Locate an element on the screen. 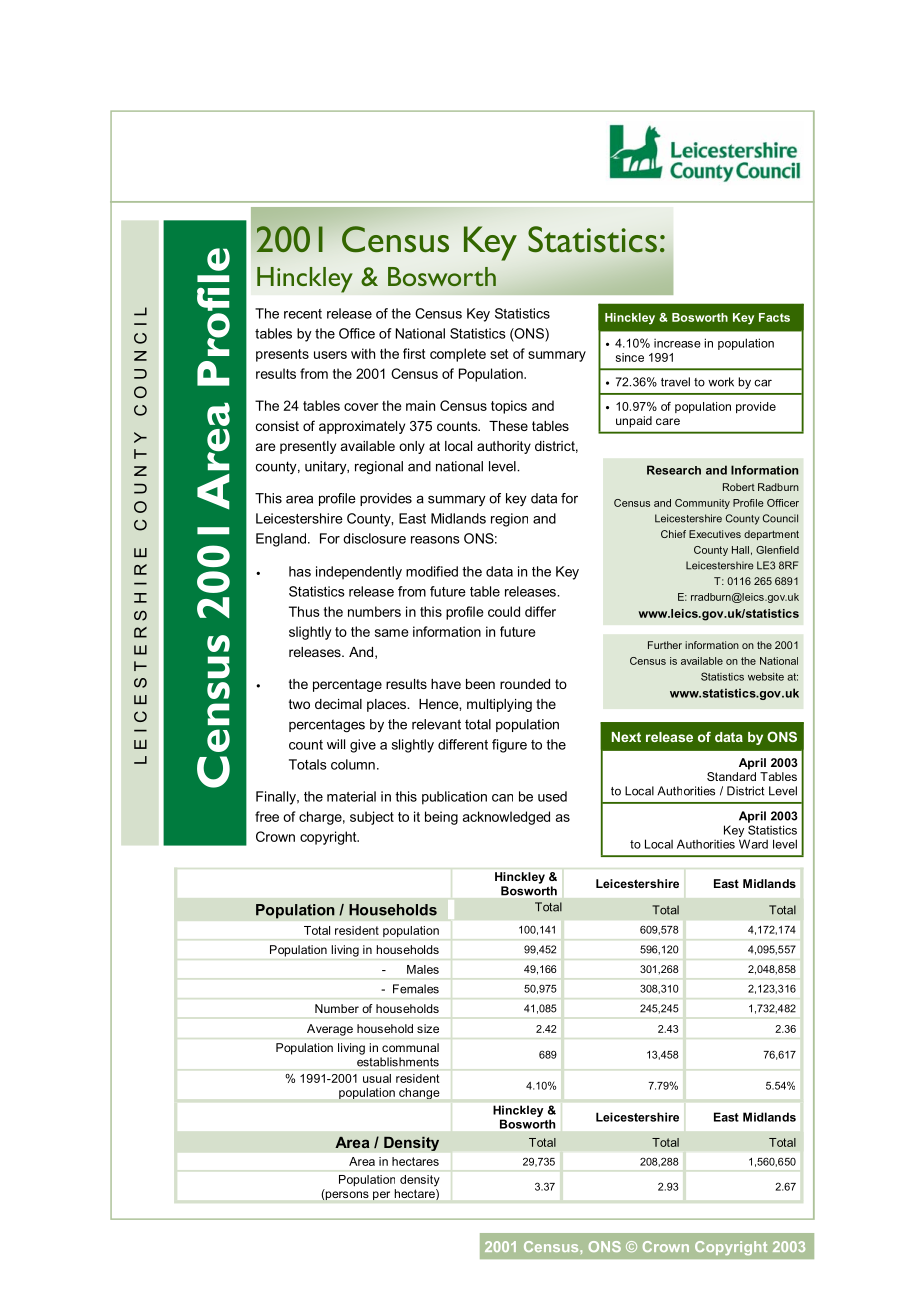 Image resolution: width=924 pixels, height=1308 pixels. increase is located at coordinates (677, 343).
